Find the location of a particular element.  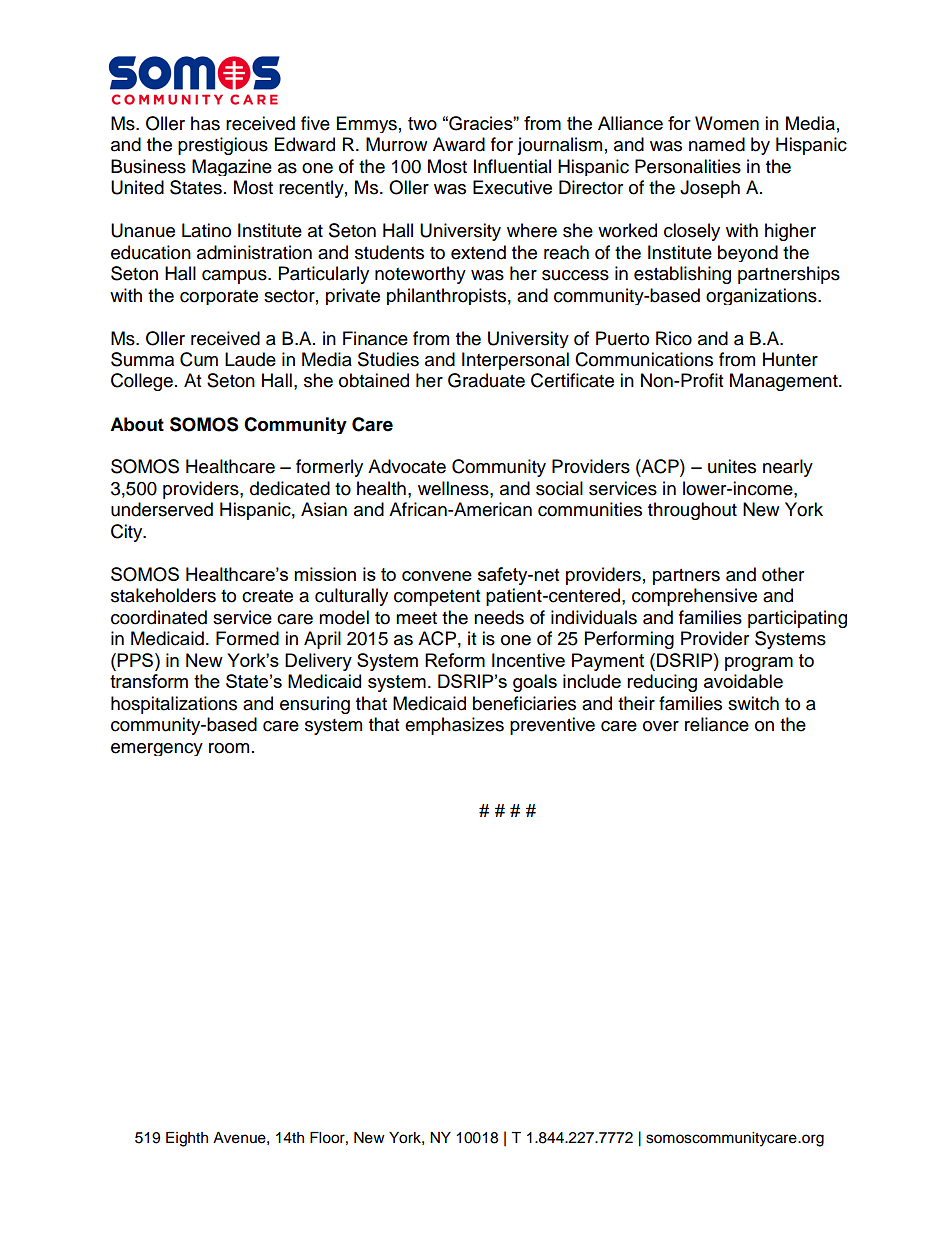

underserved is located at coordinates (162, 509).
